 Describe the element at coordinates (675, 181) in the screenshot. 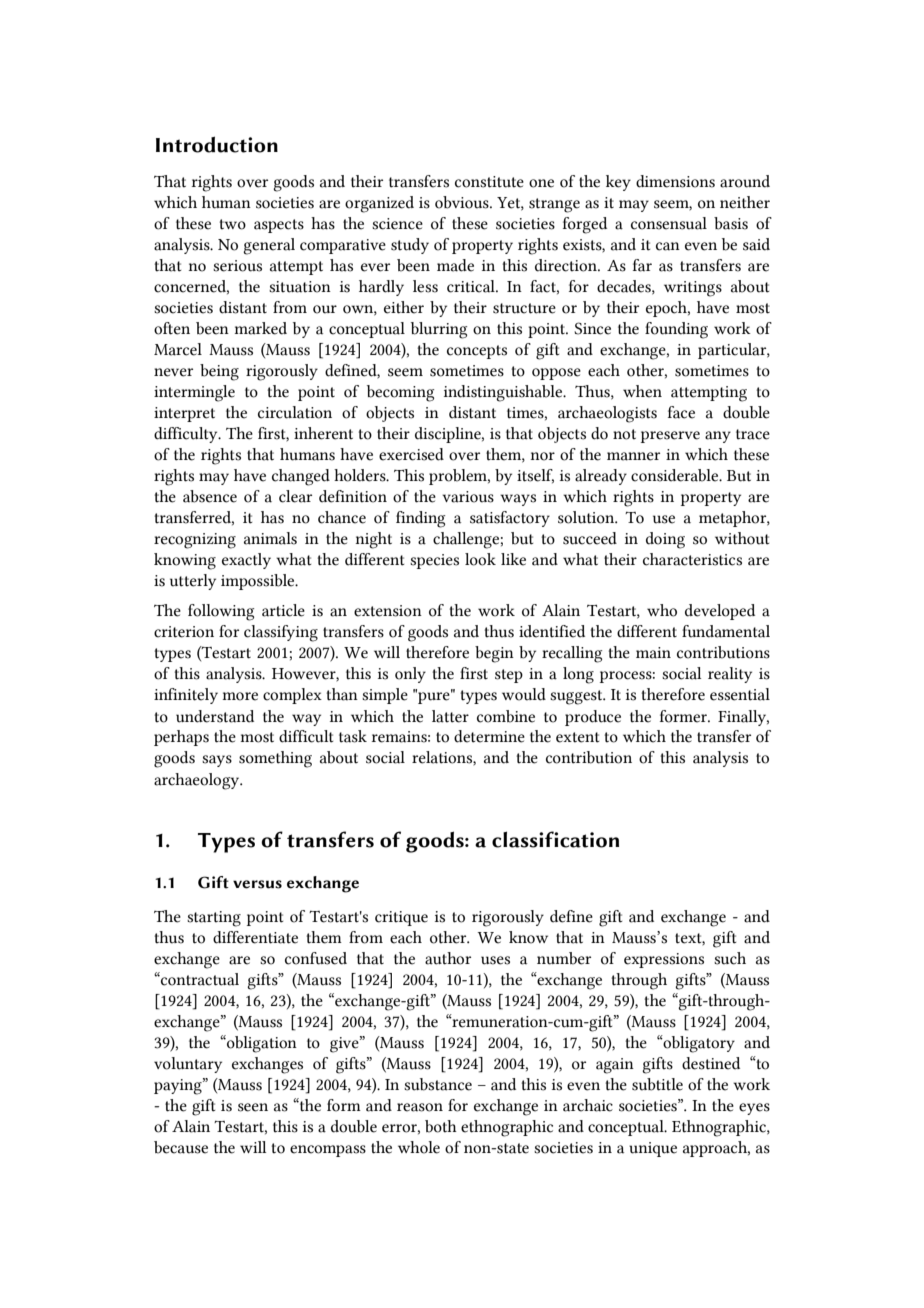

I see `dimensions` at that location.
